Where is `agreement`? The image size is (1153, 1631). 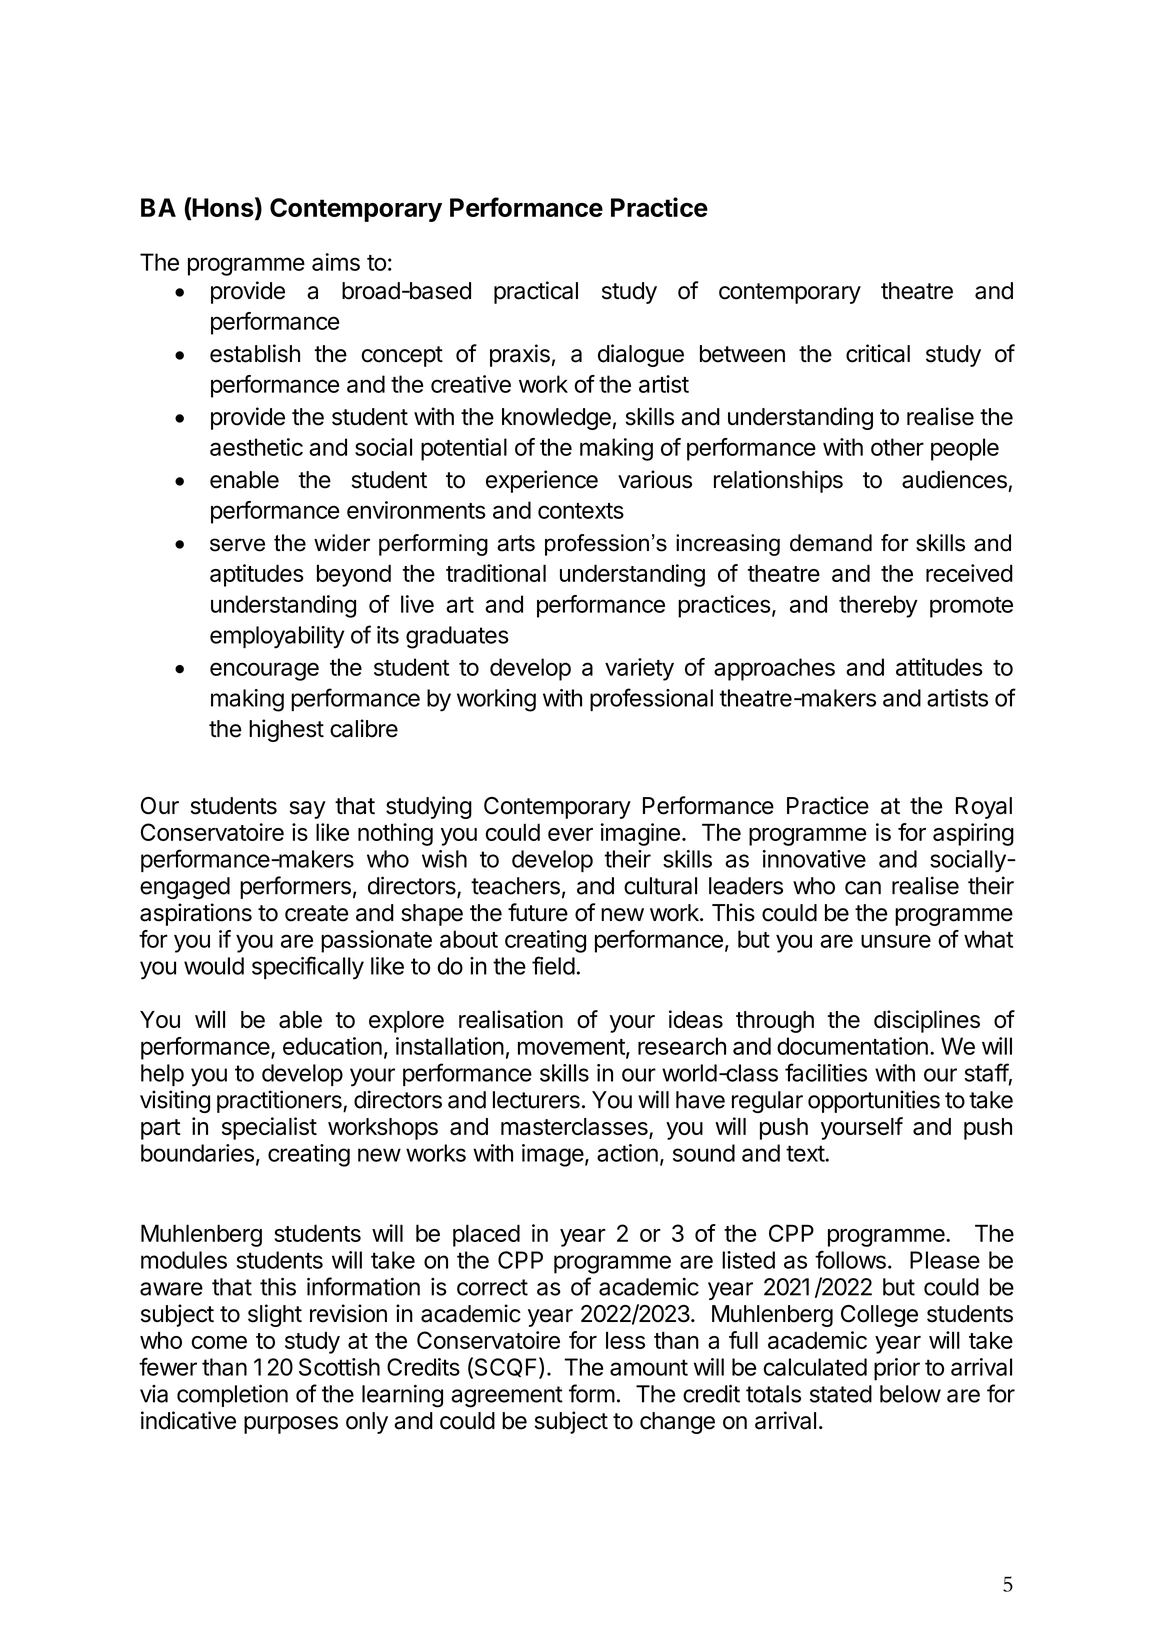 agreement is located at coordinates (507, 1397).
